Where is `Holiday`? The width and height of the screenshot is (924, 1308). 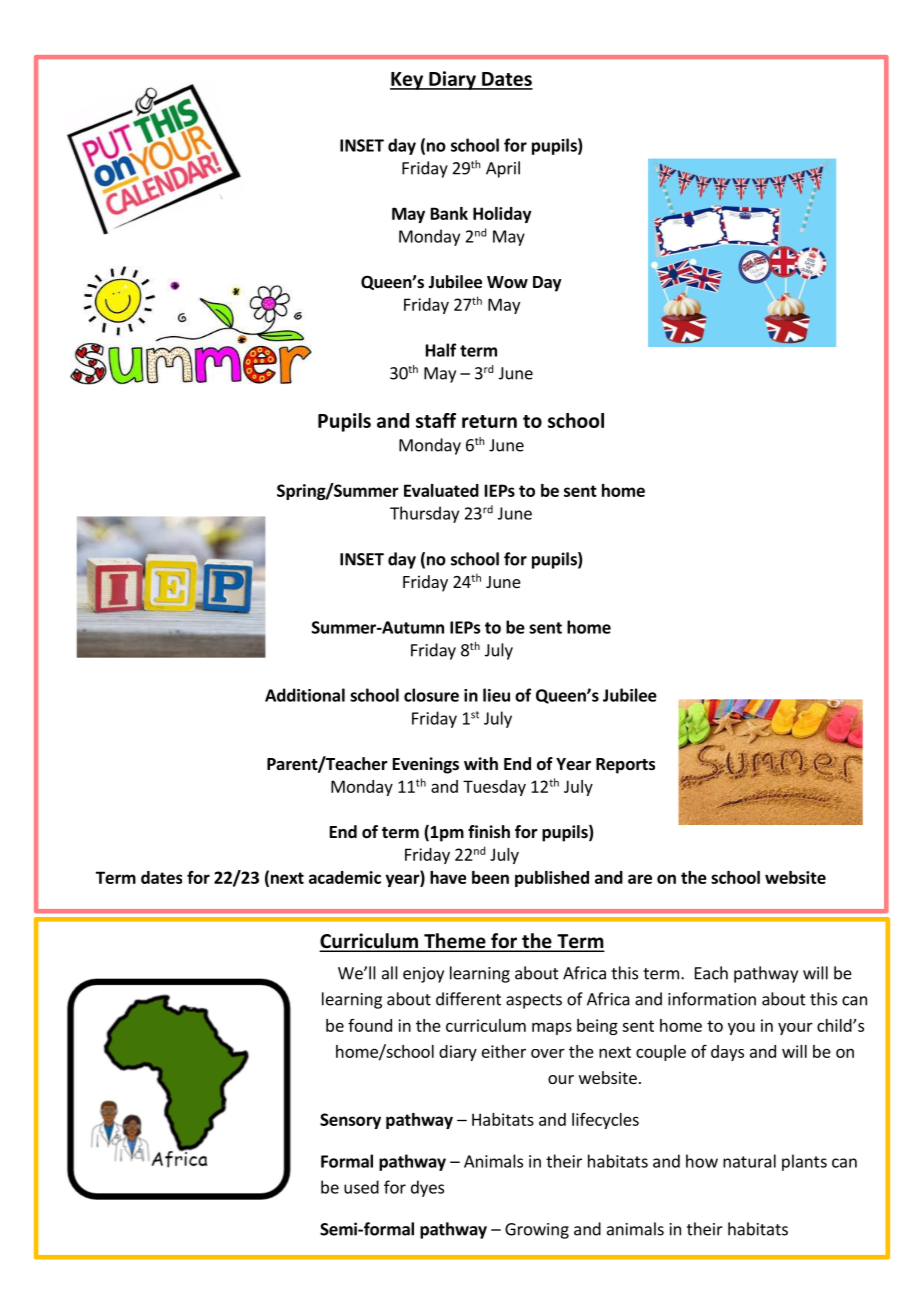
Holiday is located at coordinates (502, 215).
